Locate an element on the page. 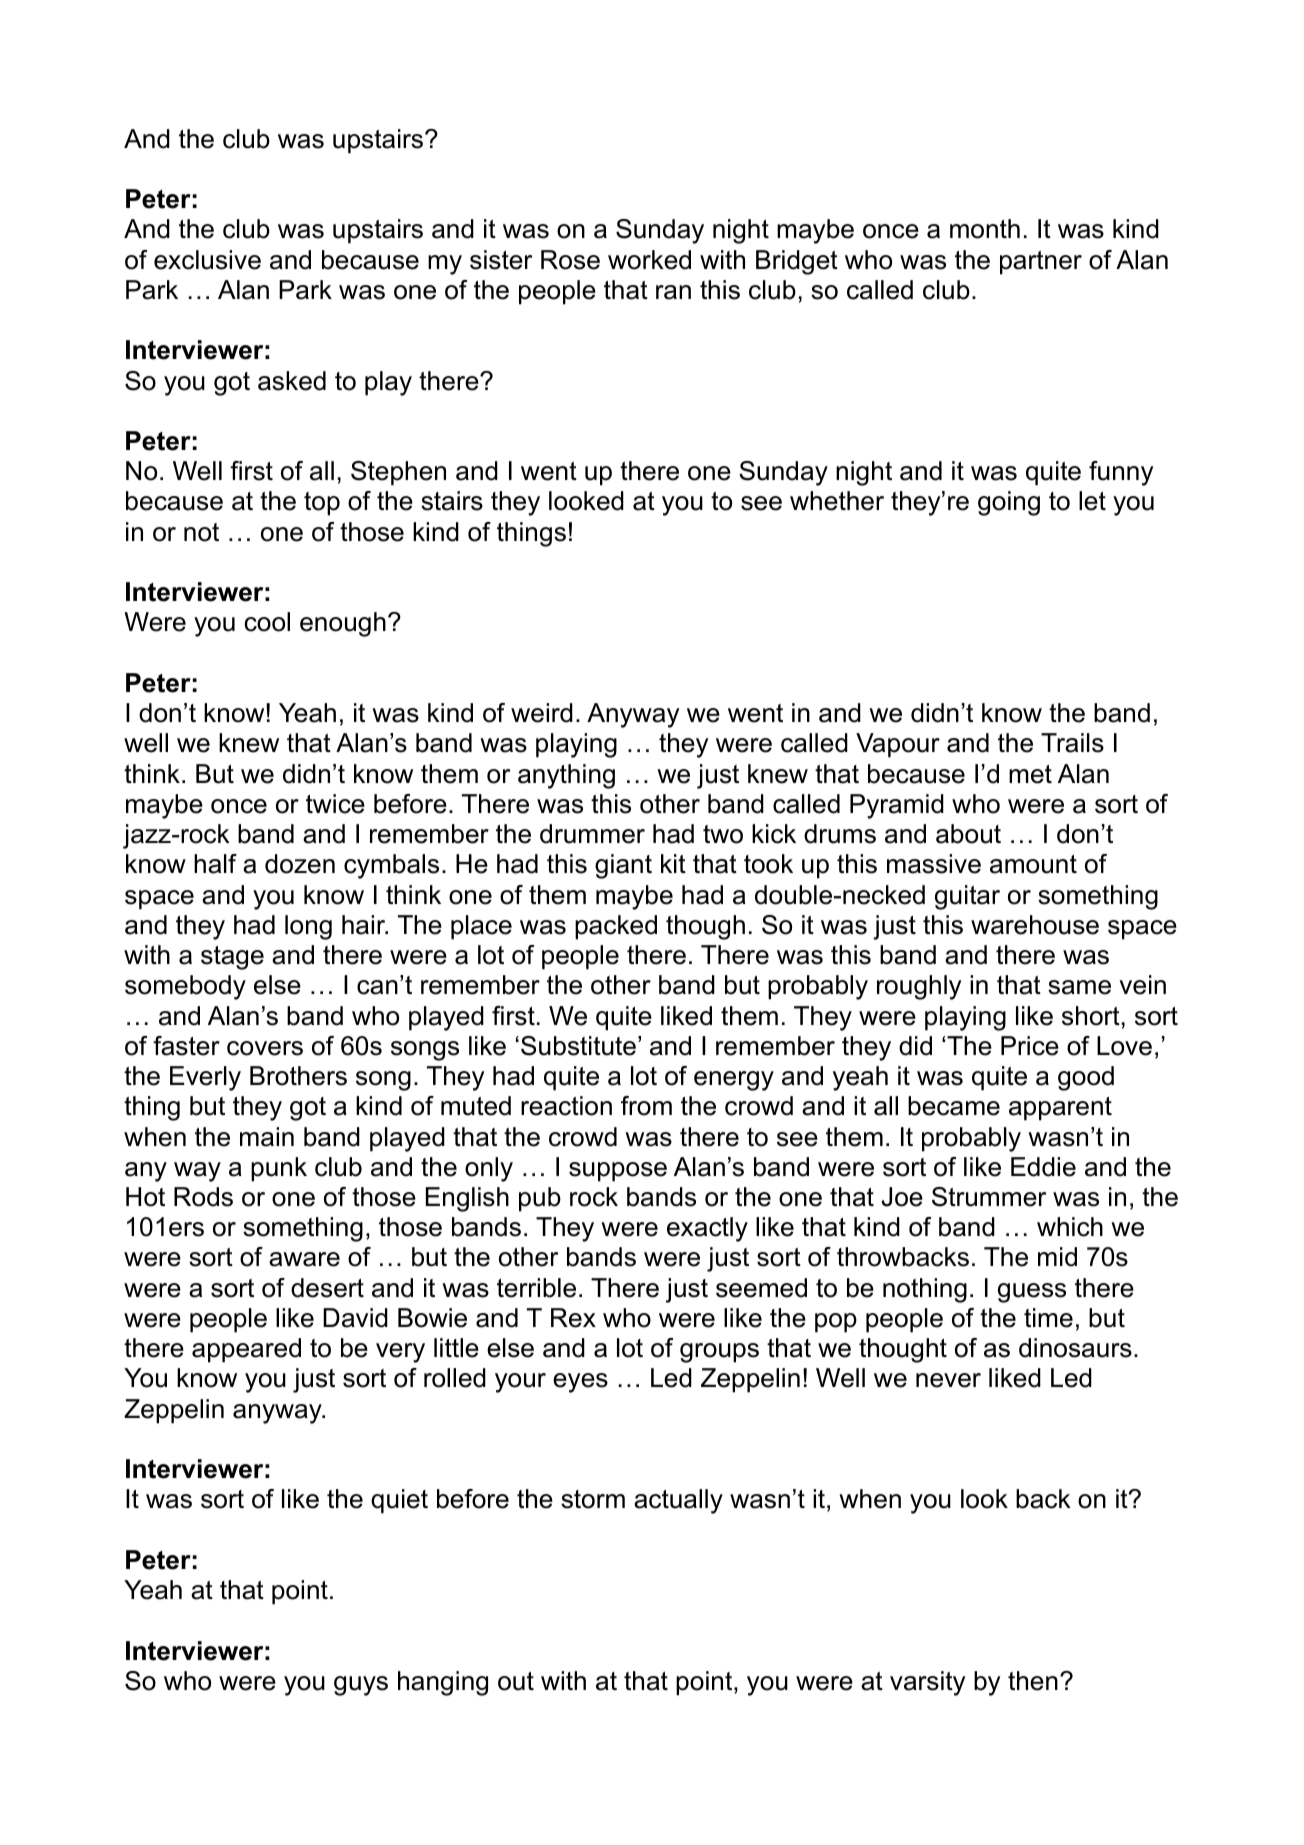 The image size is (1304, 1845). actually is located at coordinates (678, 1501).
